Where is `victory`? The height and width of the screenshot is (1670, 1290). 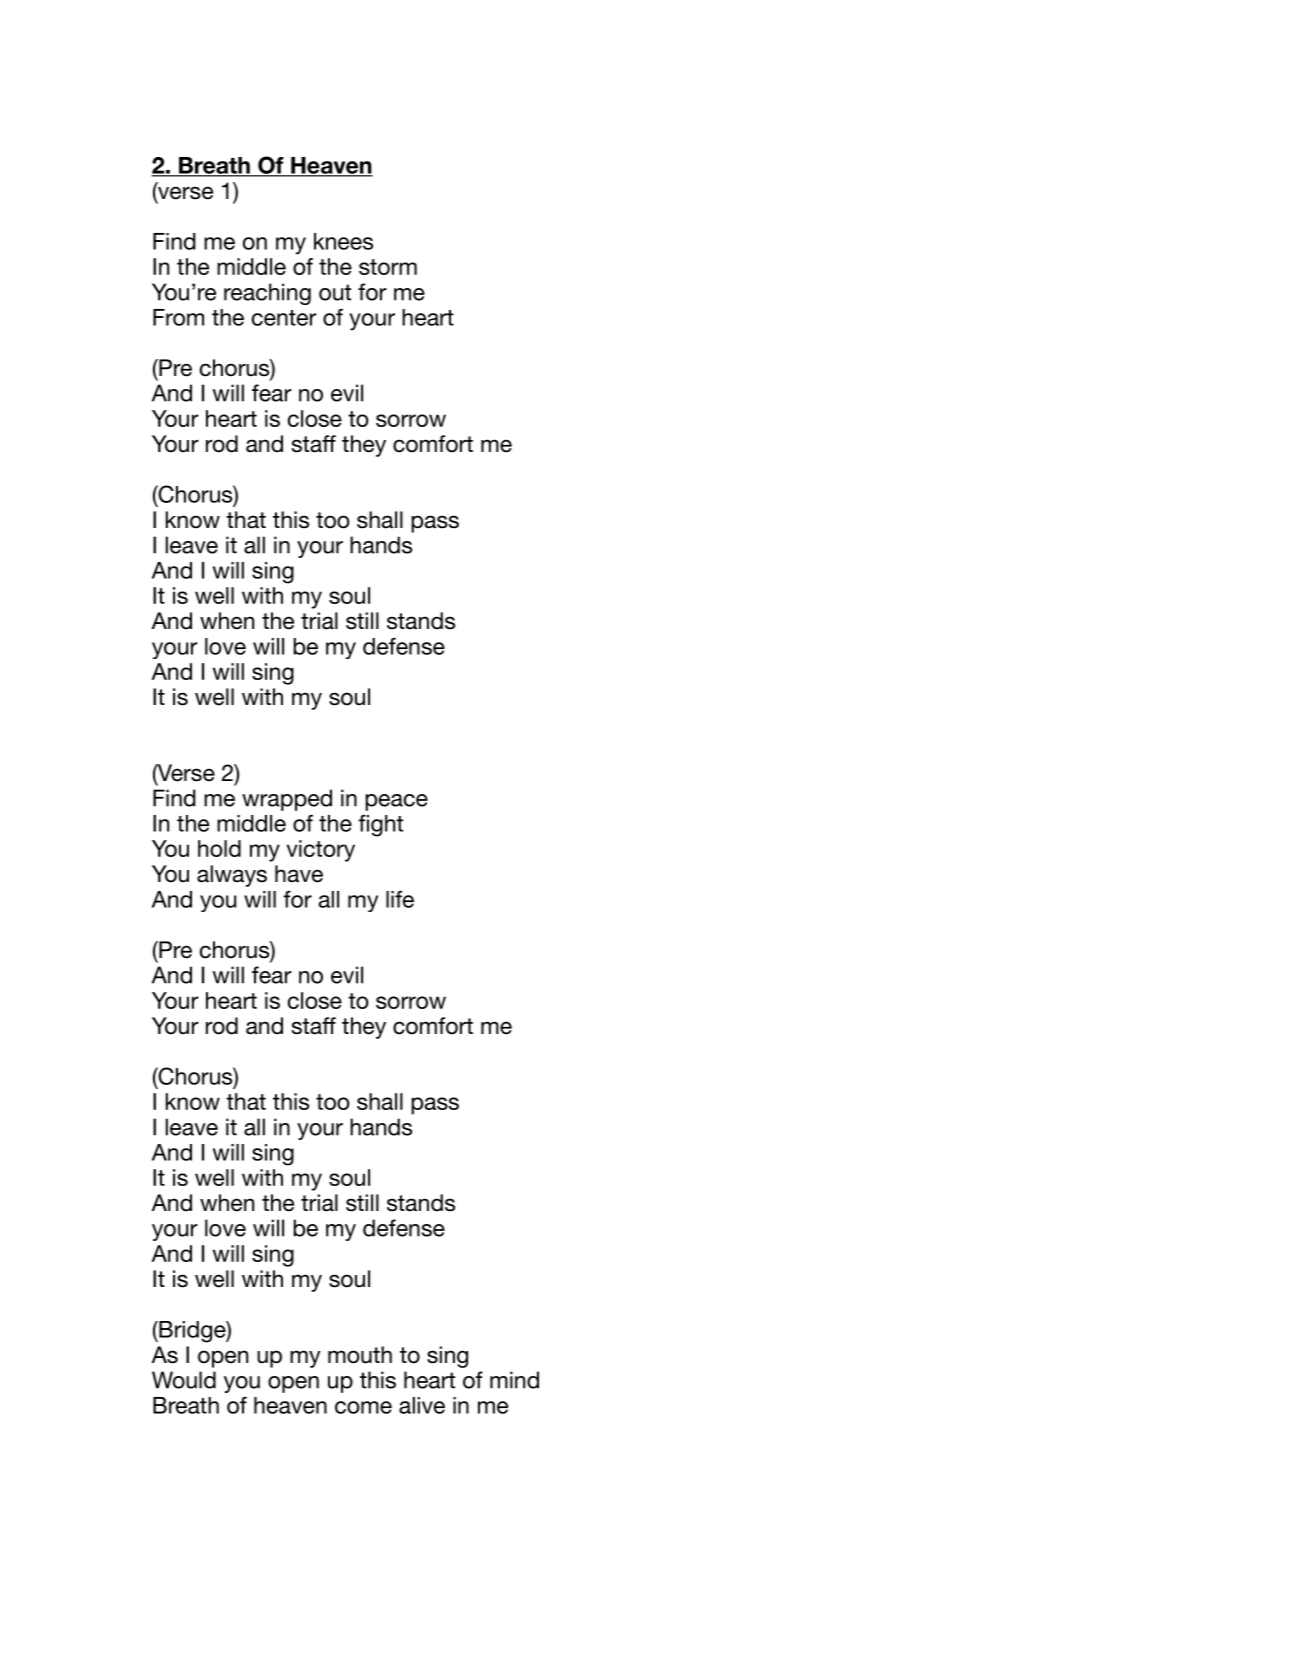 victory is located at coordinates (321, 851).
